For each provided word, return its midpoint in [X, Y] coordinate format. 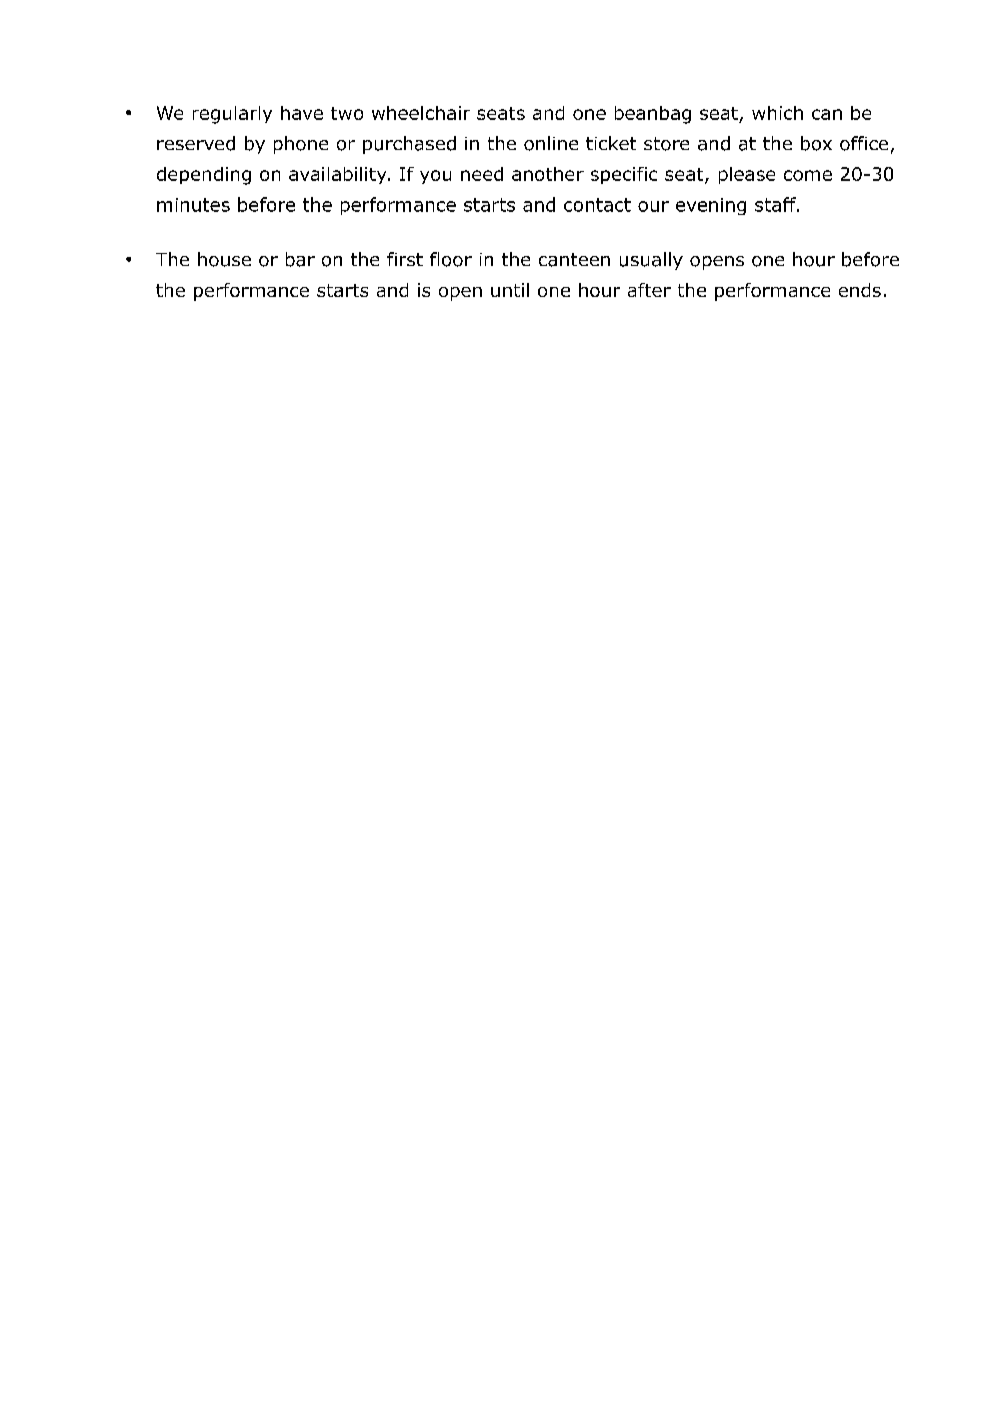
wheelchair [421, 113]
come [808, 175]
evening [711, 206]
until [510, 290]
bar [300, 259]
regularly [232, 115]
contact [597, 205]
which [777, 113]
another [548, 174]
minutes [193, 205]
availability [339, 175]
